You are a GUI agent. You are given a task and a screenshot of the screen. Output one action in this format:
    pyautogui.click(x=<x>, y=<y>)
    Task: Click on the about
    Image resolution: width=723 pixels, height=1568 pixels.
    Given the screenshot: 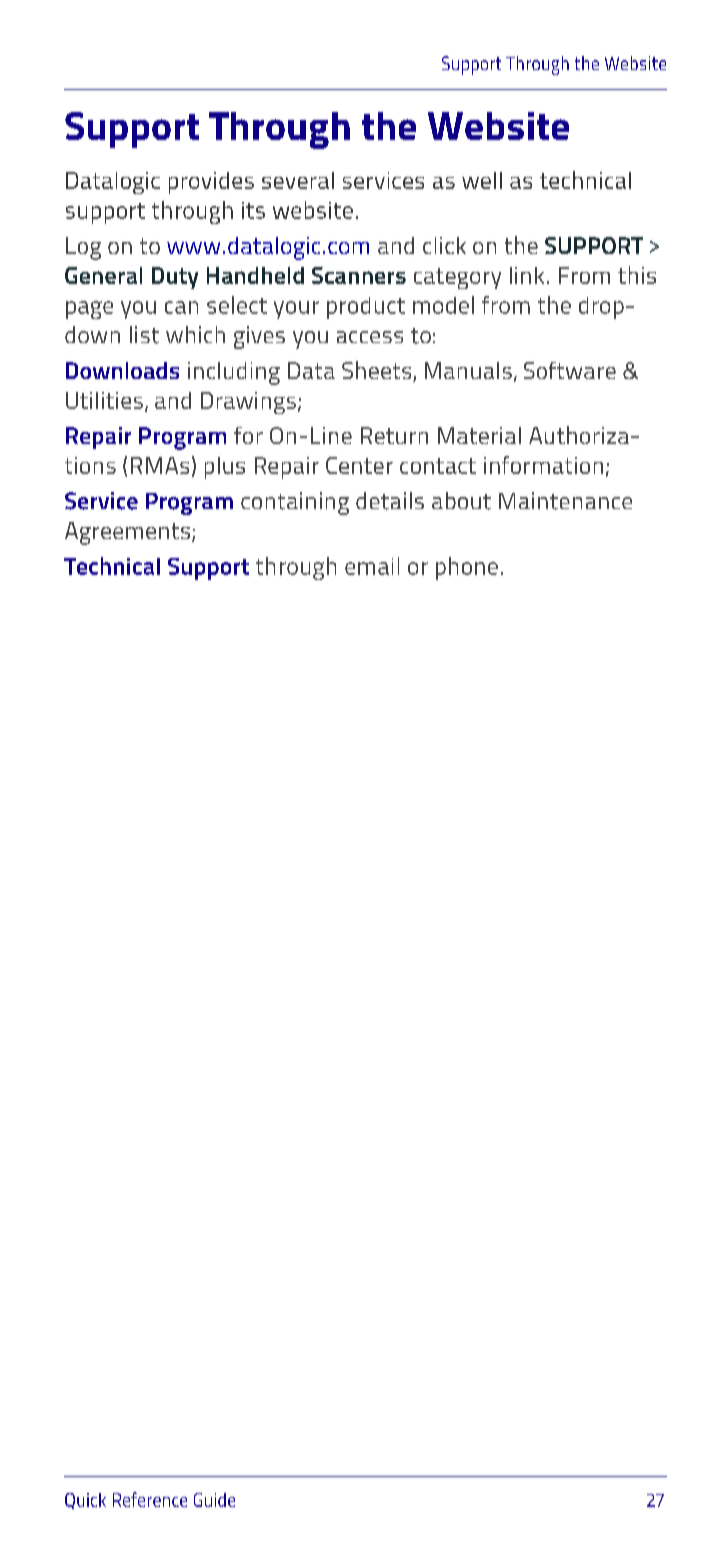 What is the action you would take?
    pyautogui.click(x=461, y=501)
